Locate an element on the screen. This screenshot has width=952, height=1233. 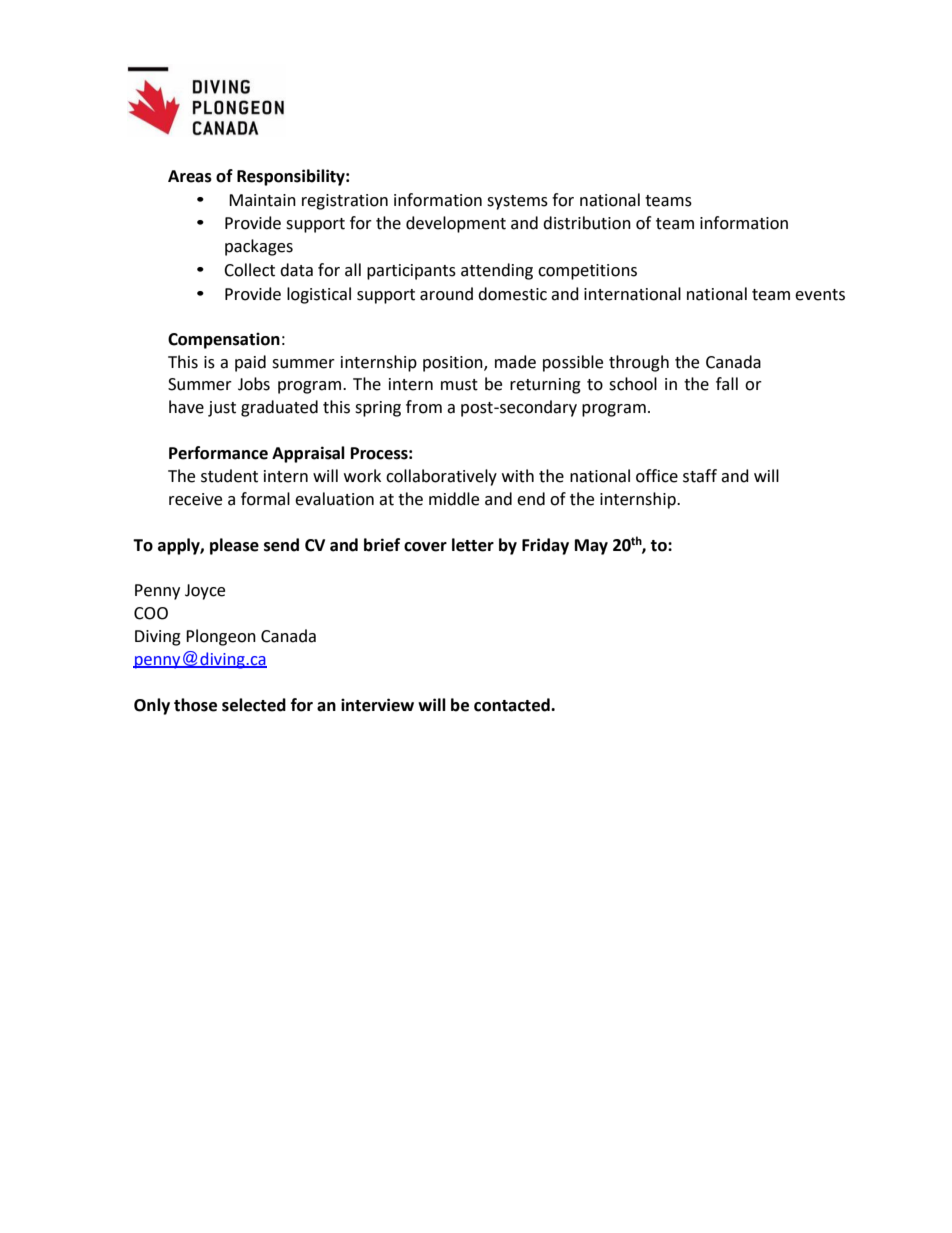
domestic is located at coordinates (512, 294).
